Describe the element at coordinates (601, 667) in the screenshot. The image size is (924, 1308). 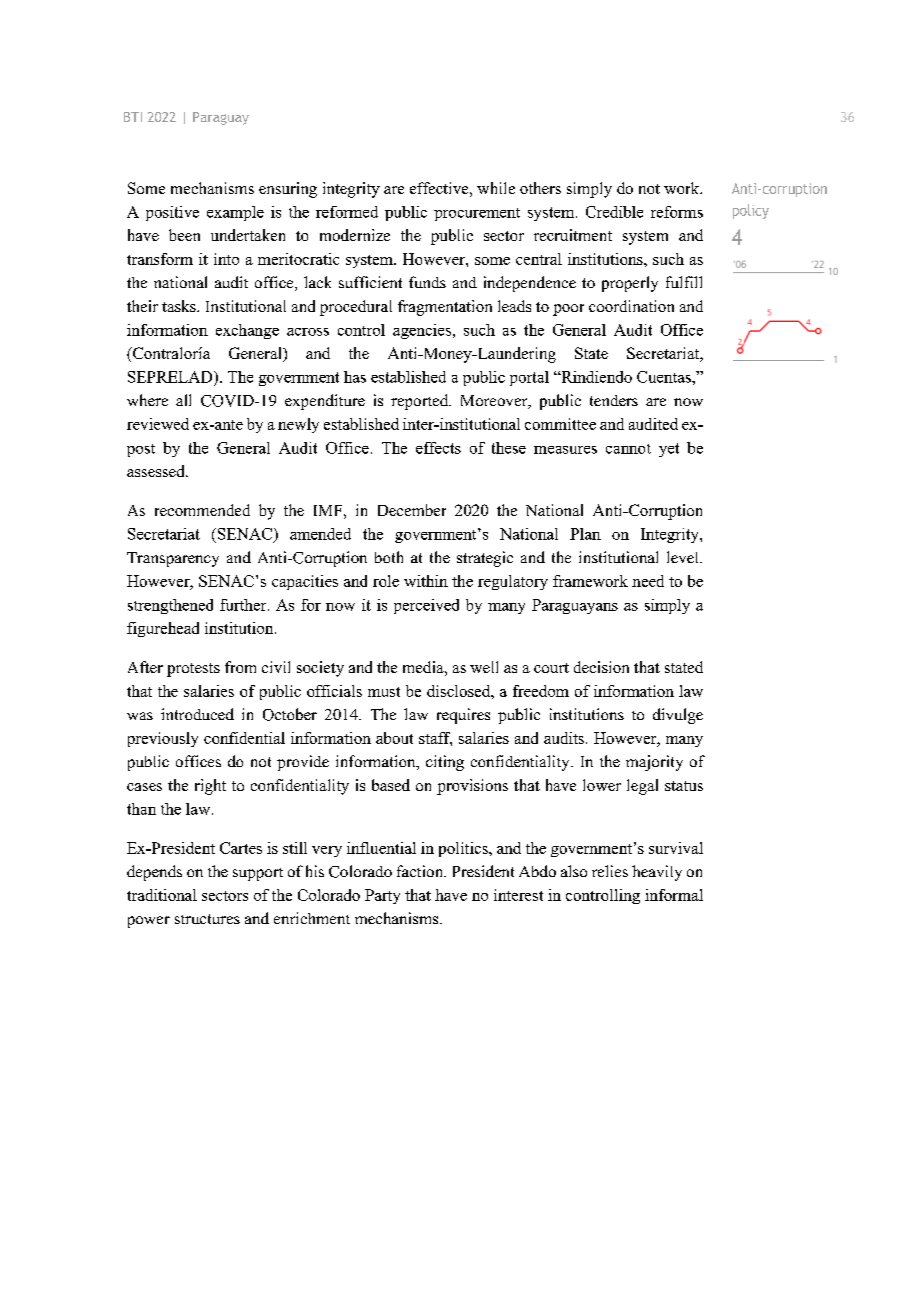
I see `decision` at that location.
